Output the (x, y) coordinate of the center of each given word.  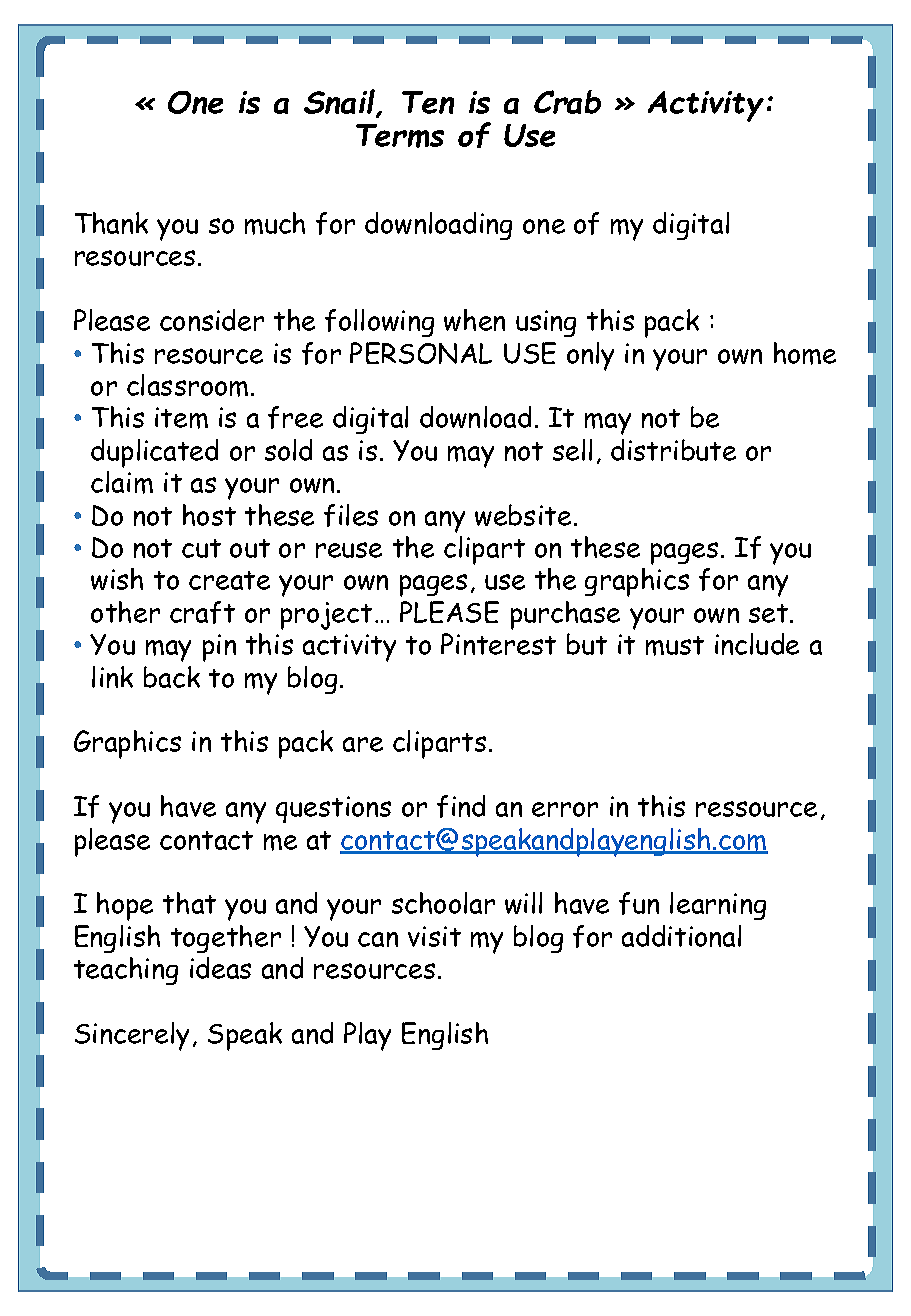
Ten (428, 102)
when (474, 320)
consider (212, 320)
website (523, 515)
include (757, 644)
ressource (756, 809)
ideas (220, 968)
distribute (673, 450)
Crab (567, 102)
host (209, 515)
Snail (341, 103)
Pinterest (498, 644)
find (461, 806)
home (805, 353)
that (189, 903)
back (172, 677)
